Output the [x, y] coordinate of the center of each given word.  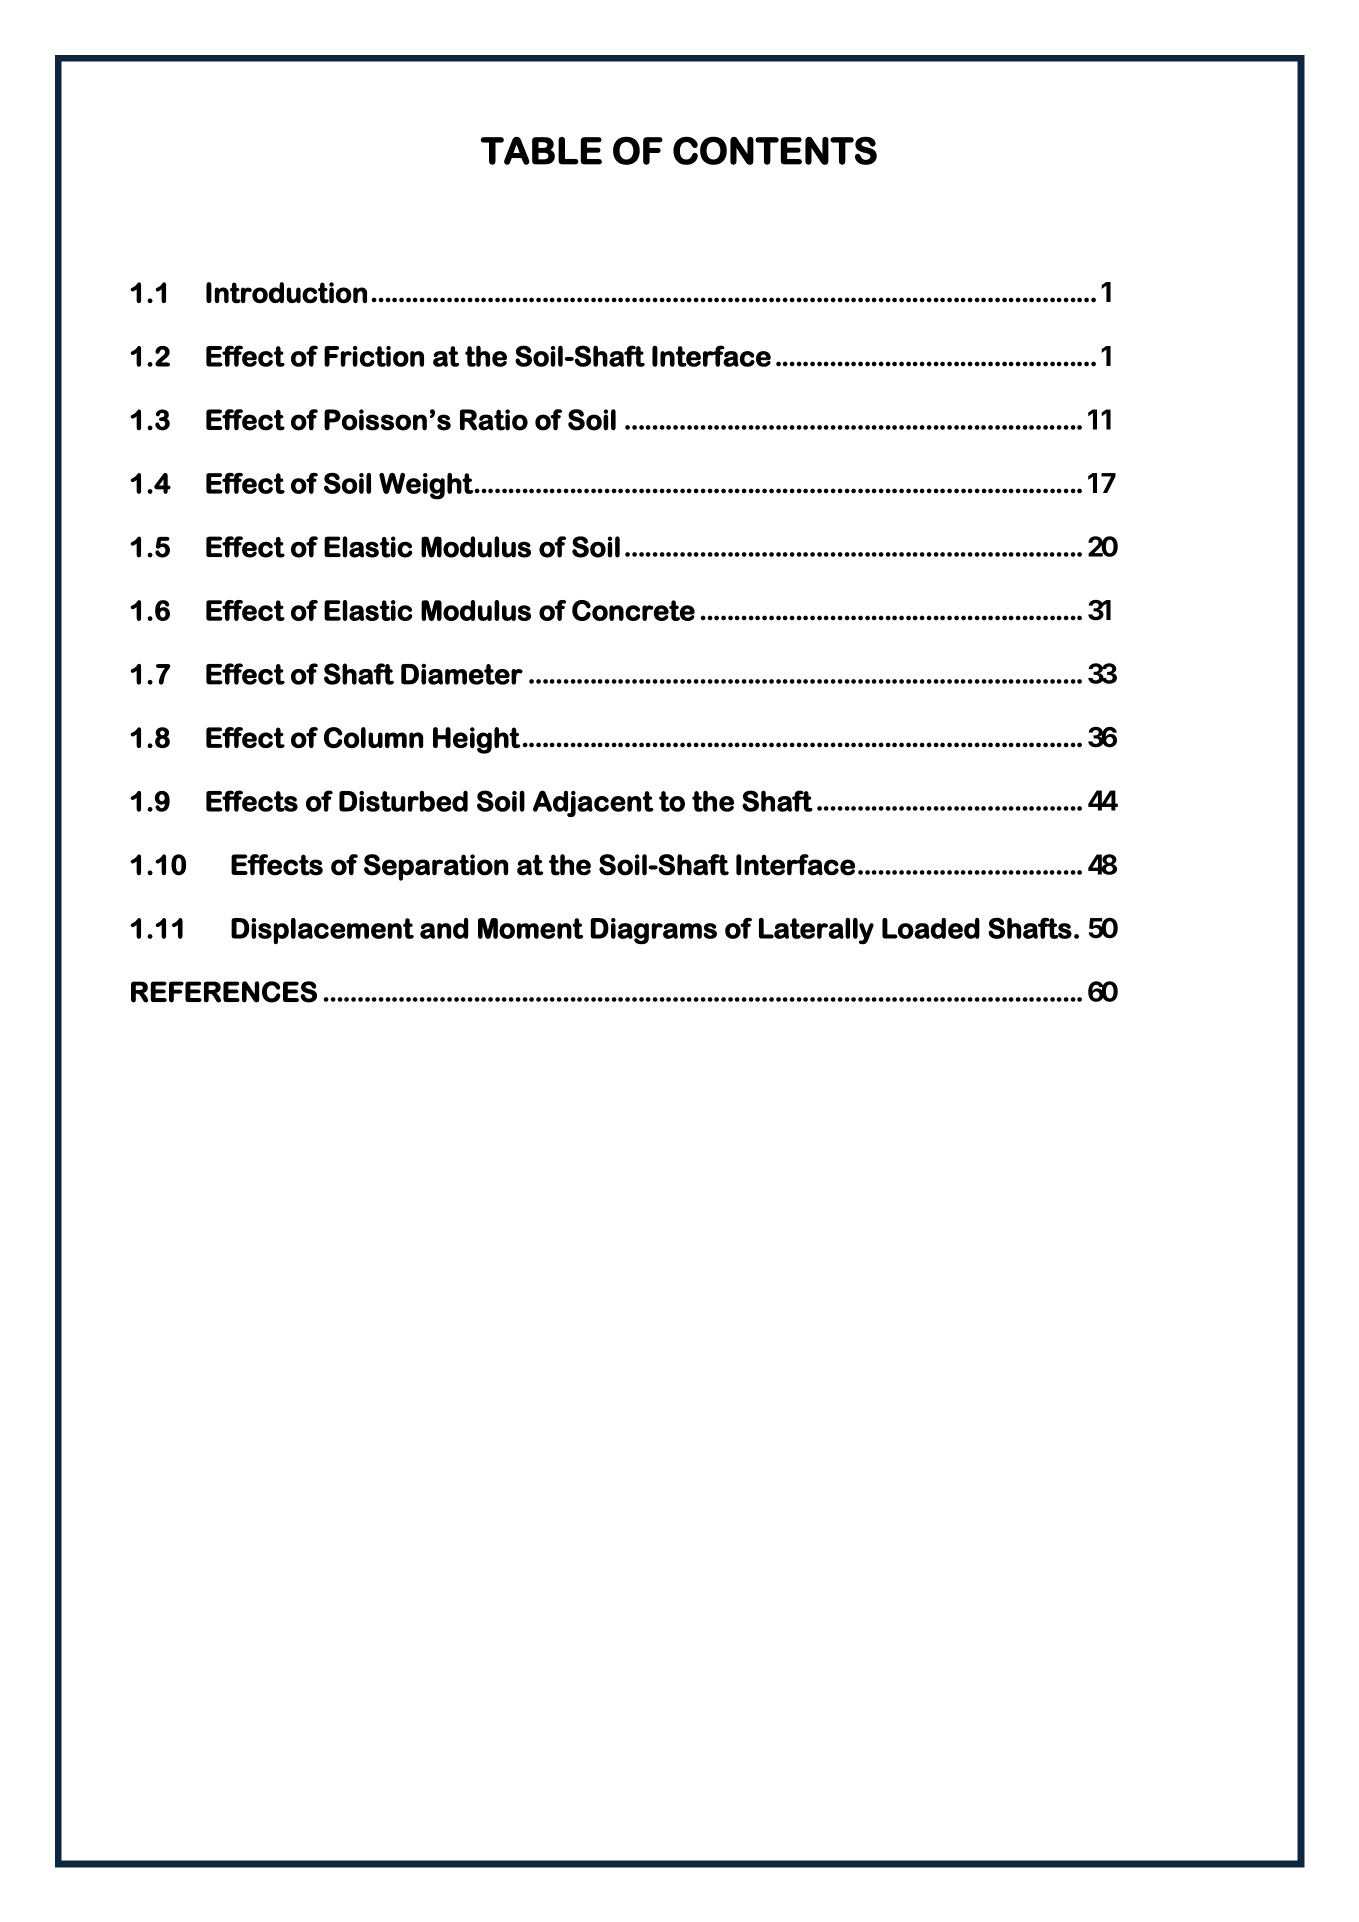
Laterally [816, 931]
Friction [374, 356]
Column [373, 737]
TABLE [541, 151]
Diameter [462, 674]
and [444, 928]
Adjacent [593, 803]
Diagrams [654, 931]
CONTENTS [775, 151]
